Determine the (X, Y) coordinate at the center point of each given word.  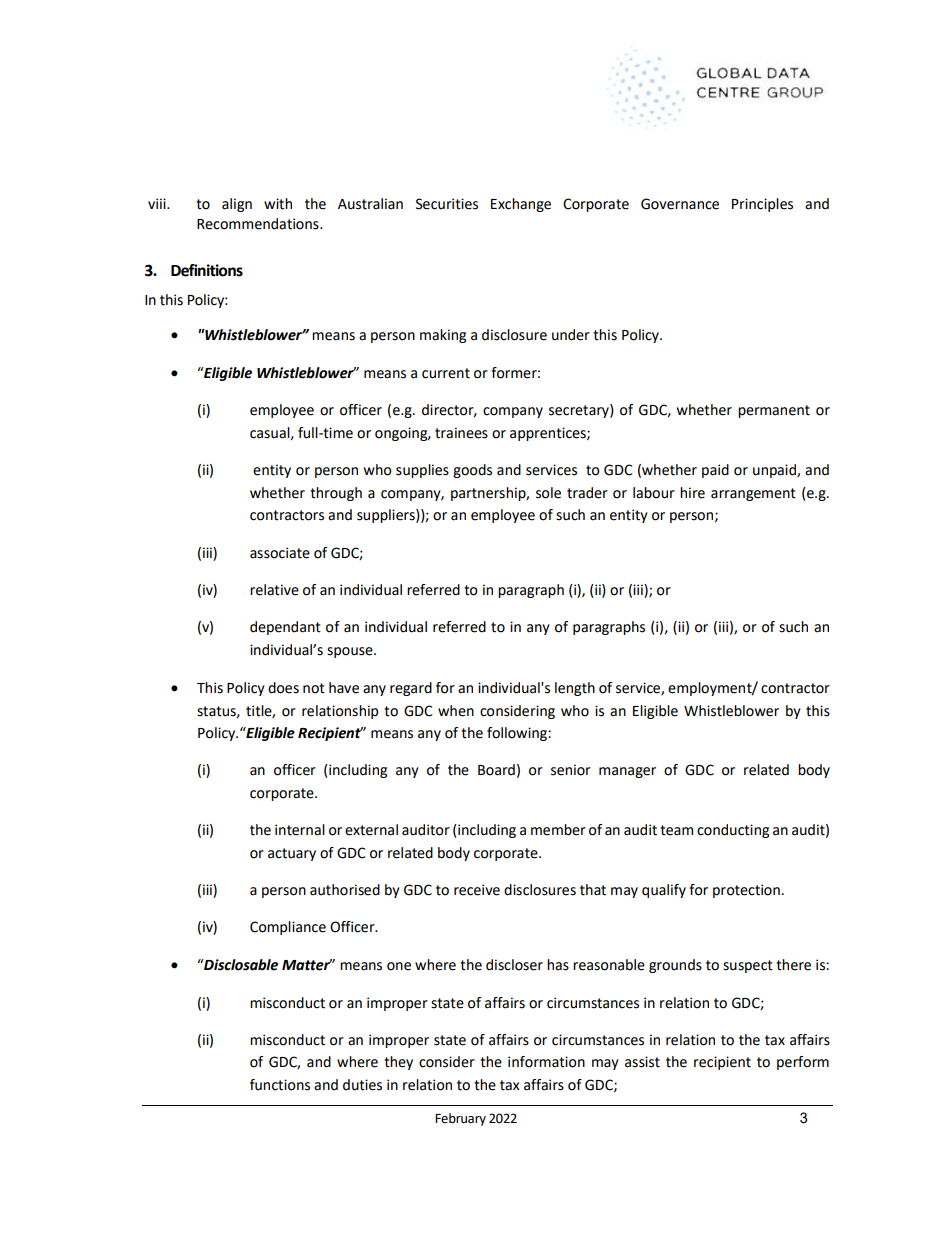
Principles (762, 205)
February (460, 1119)
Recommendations (259, 224)
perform (803, 1063)
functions (280, 1085)
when (456, 711)
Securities (447, 204)
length (575, 689)
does (283, 688)
